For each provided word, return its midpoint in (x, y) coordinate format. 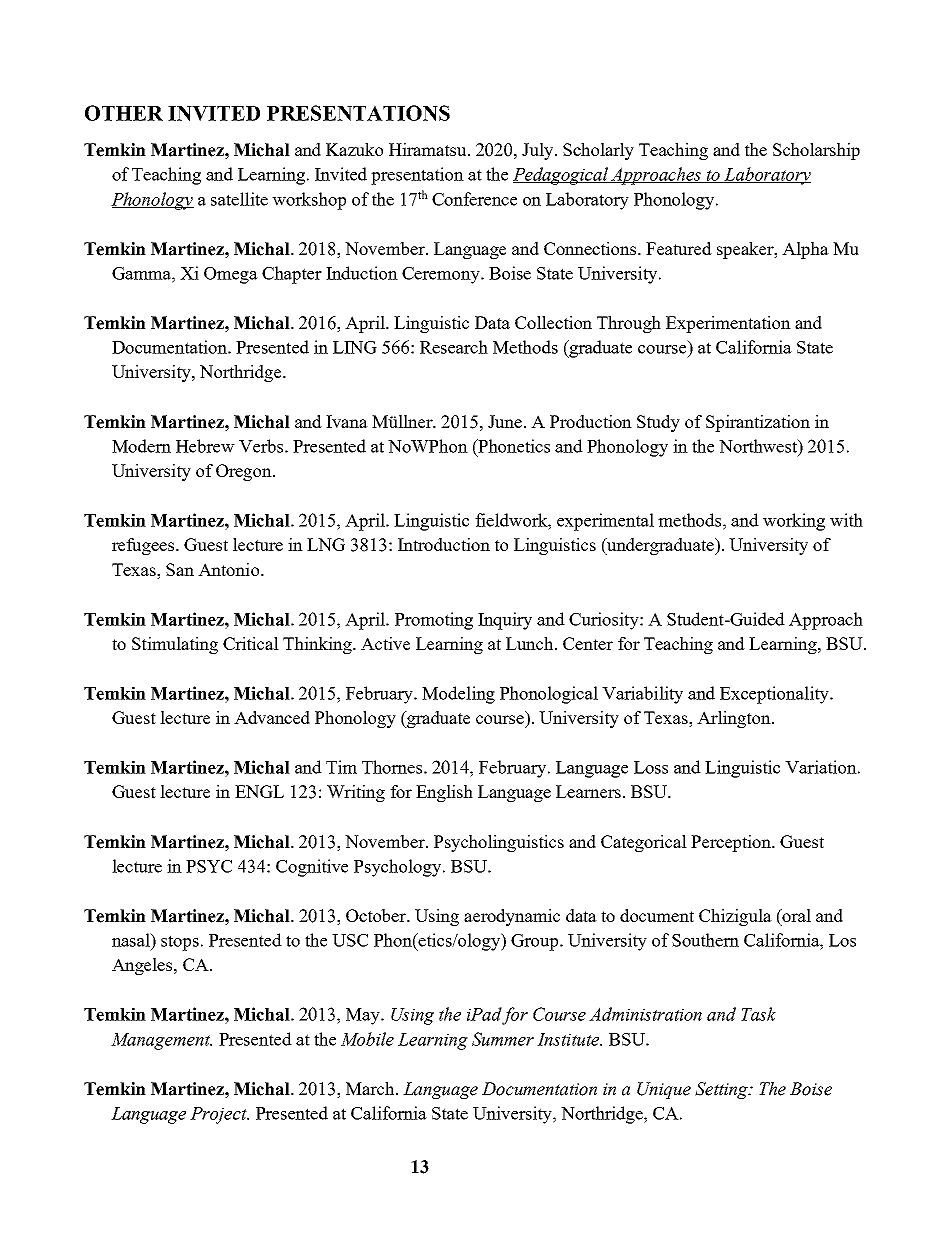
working (794, 522)
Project (219, 1115)
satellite (239, 199)
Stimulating (175, 645)
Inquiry (505, 621)
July (539, 151)
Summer (503, 1039)
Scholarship (816, 151)
